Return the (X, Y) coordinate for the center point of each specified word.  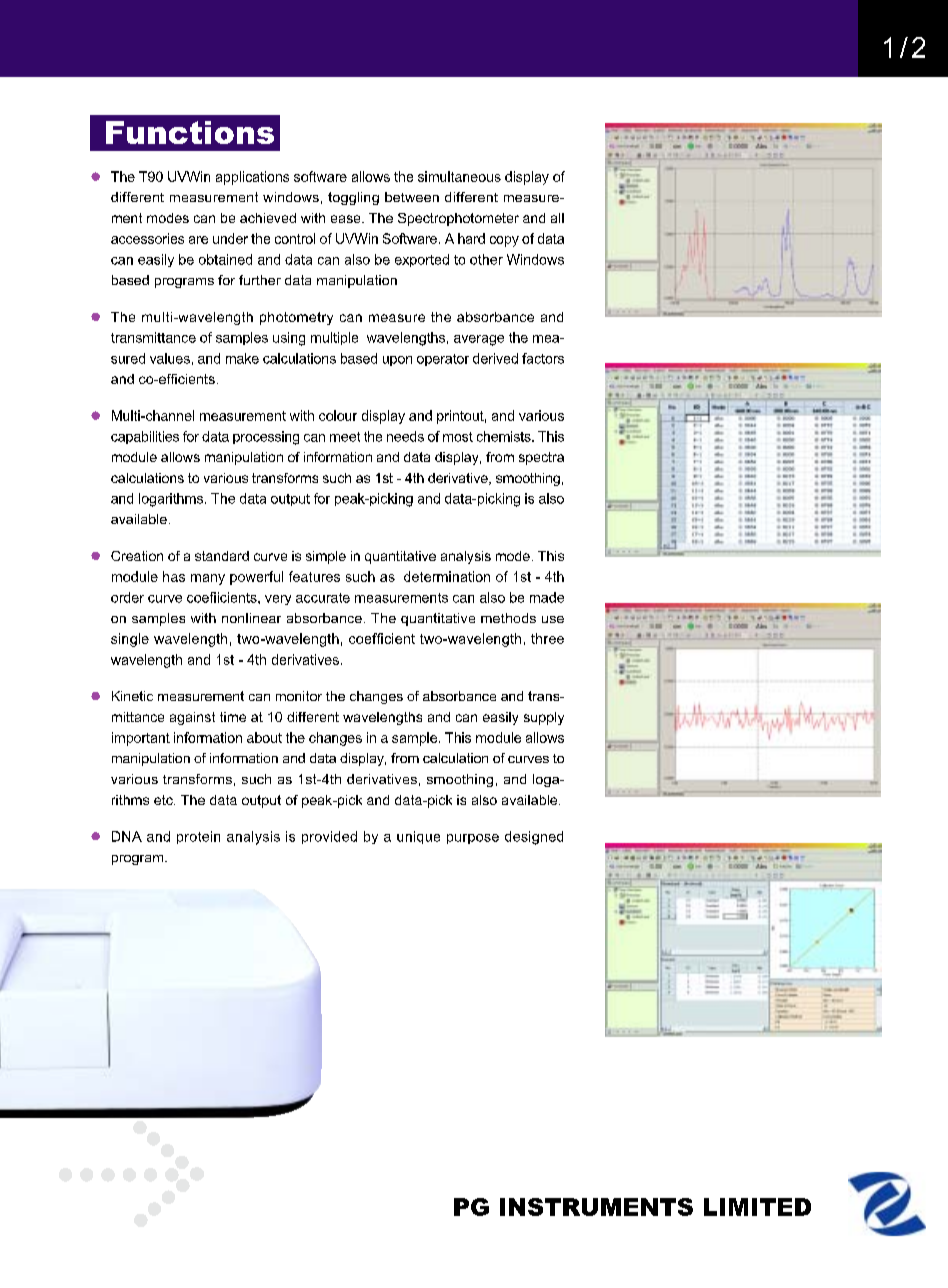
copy (504, 241)
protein (198, 837)
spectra (541, 458)
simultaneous (459, 176)
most (458, 437)
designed (534, 838)
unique (418, 837)
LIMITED (757, 1207)
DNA (127, 836)
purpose (473, 839)
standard (222, 556)
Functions (190, 132)
